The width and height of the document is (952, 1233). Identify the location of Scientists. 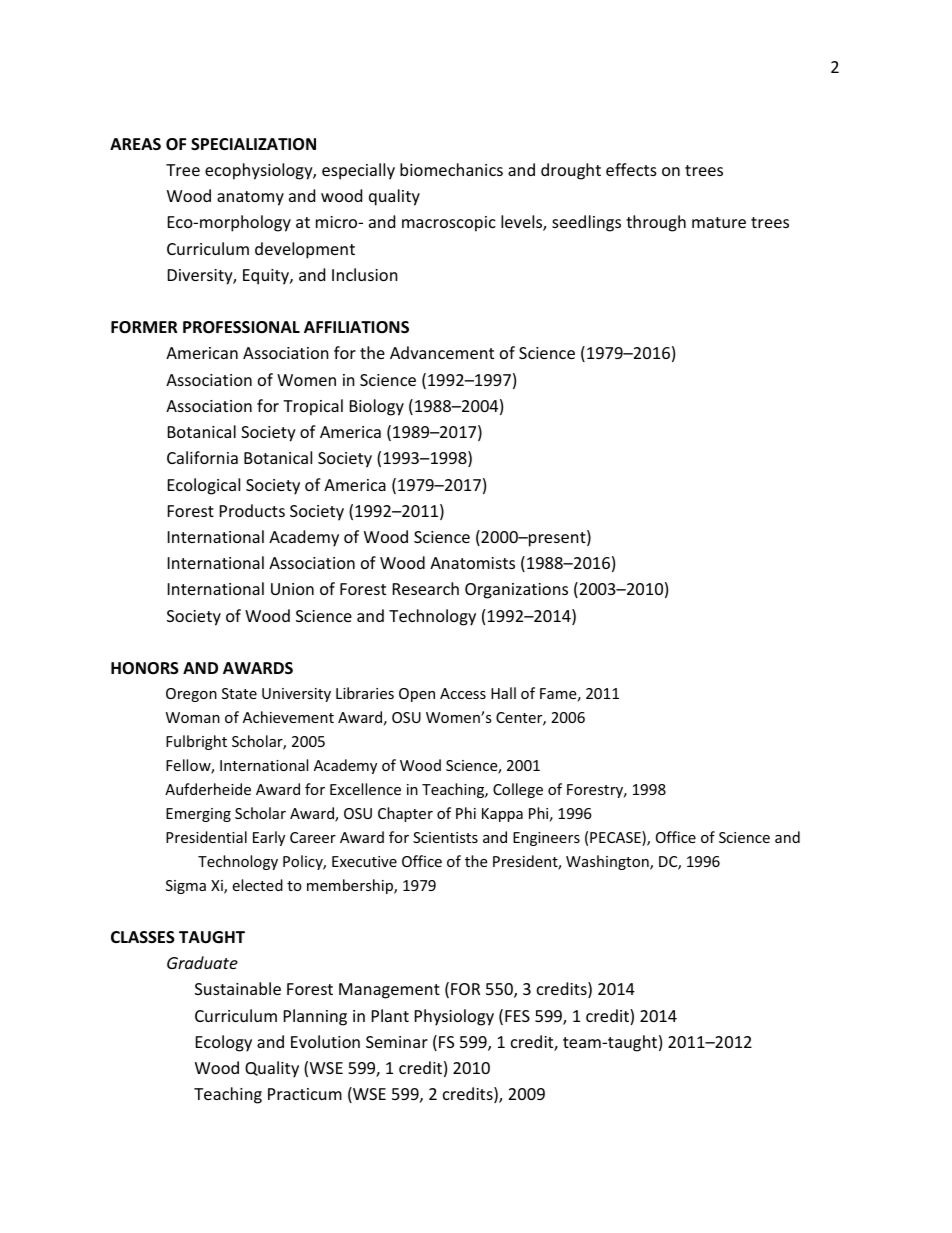
(445, 837).
